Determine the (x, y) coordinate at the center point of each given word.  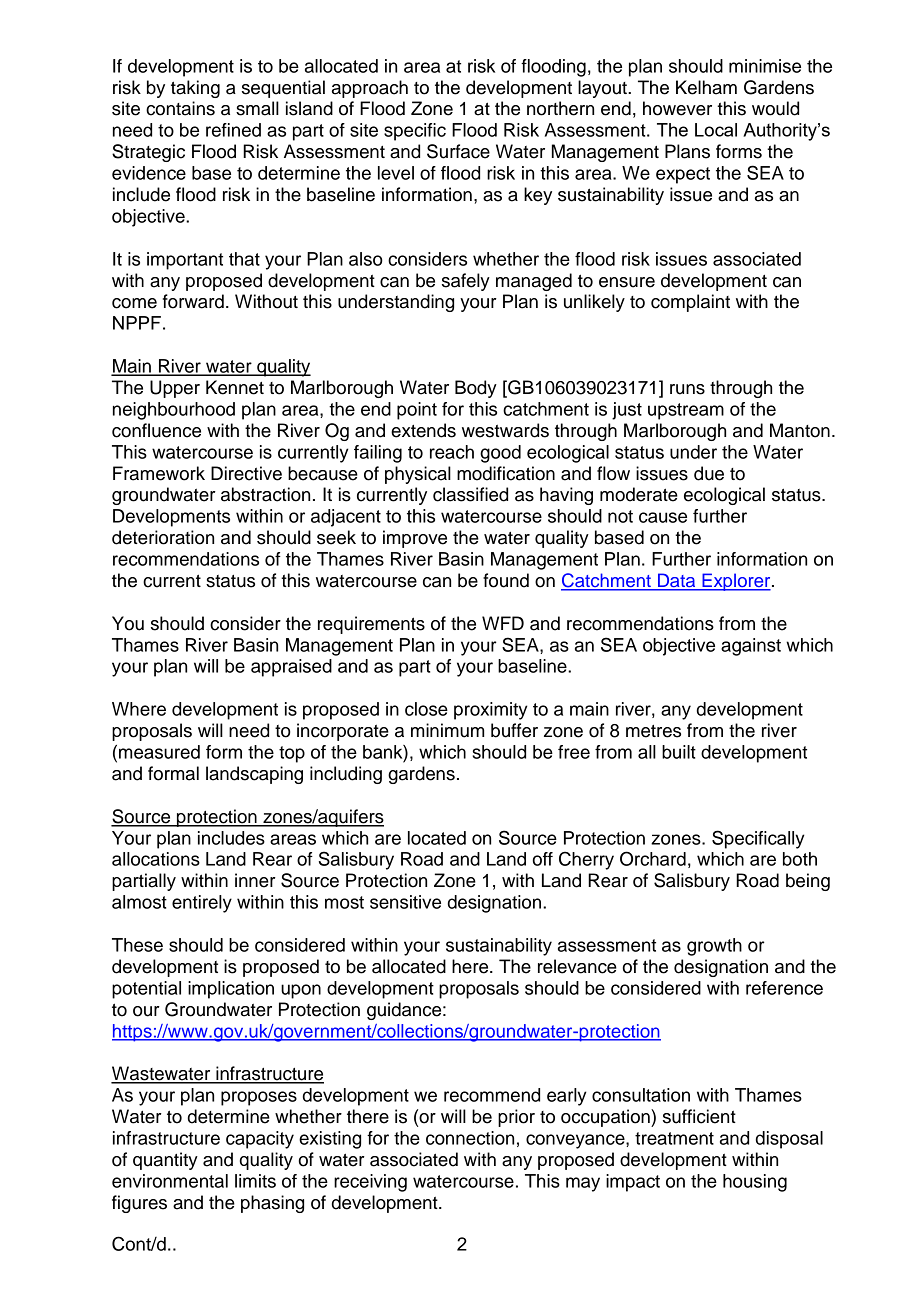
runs (687, 389)
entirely (202, 904)
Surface (458, 151)
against (751, 647)
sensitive (405, 902)
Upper (175, 389)
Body (476, 389)
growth (714, 947)
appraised (291, 668)
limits (255, 1181)
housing (755, 1183)
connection (470, 1138)
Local (716, 130)
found (506, 580)
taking (195, 89)
